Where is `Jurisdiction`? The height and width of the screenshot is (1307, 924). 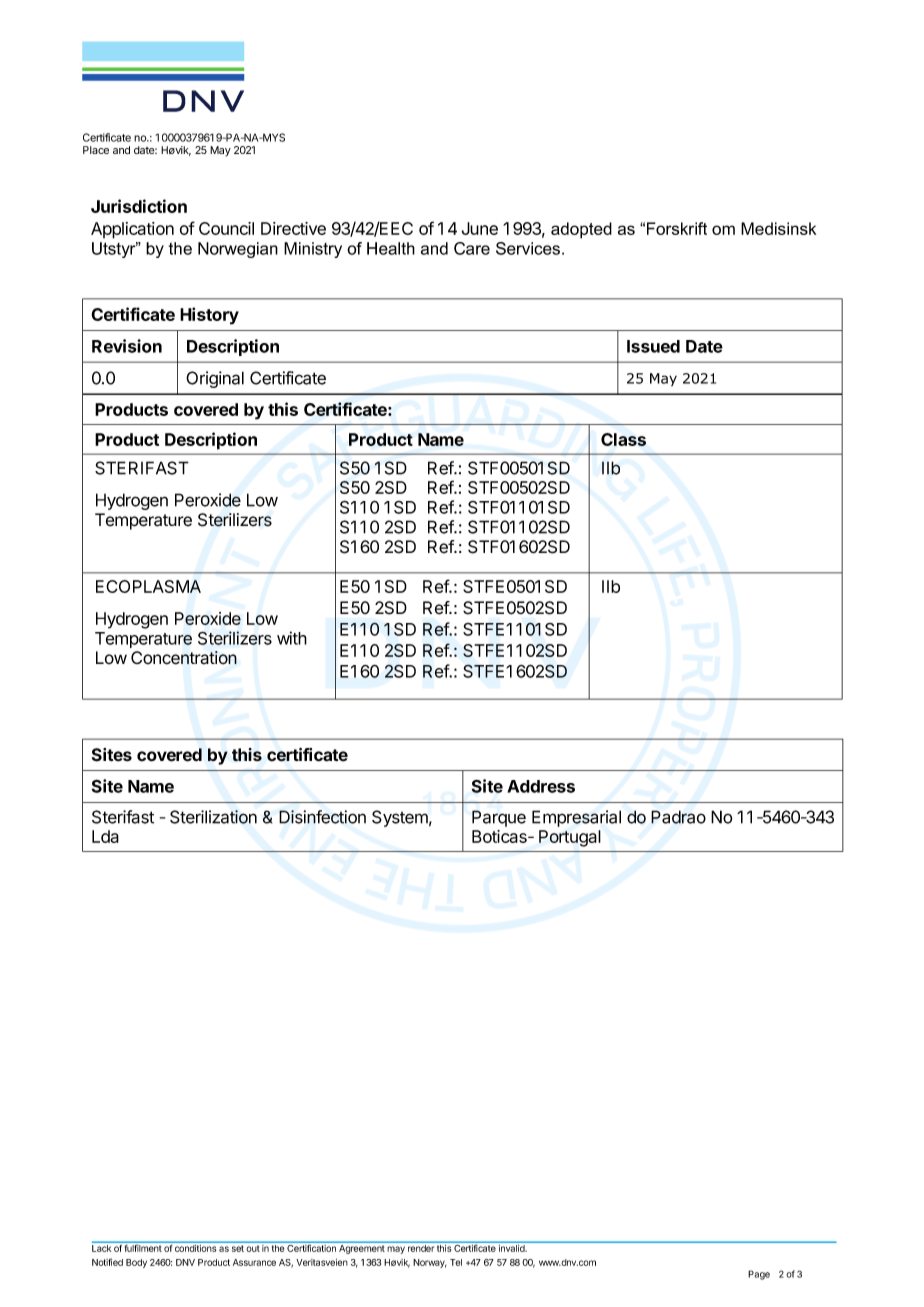 Jurisdiction is located at coordinates (139, 206).
